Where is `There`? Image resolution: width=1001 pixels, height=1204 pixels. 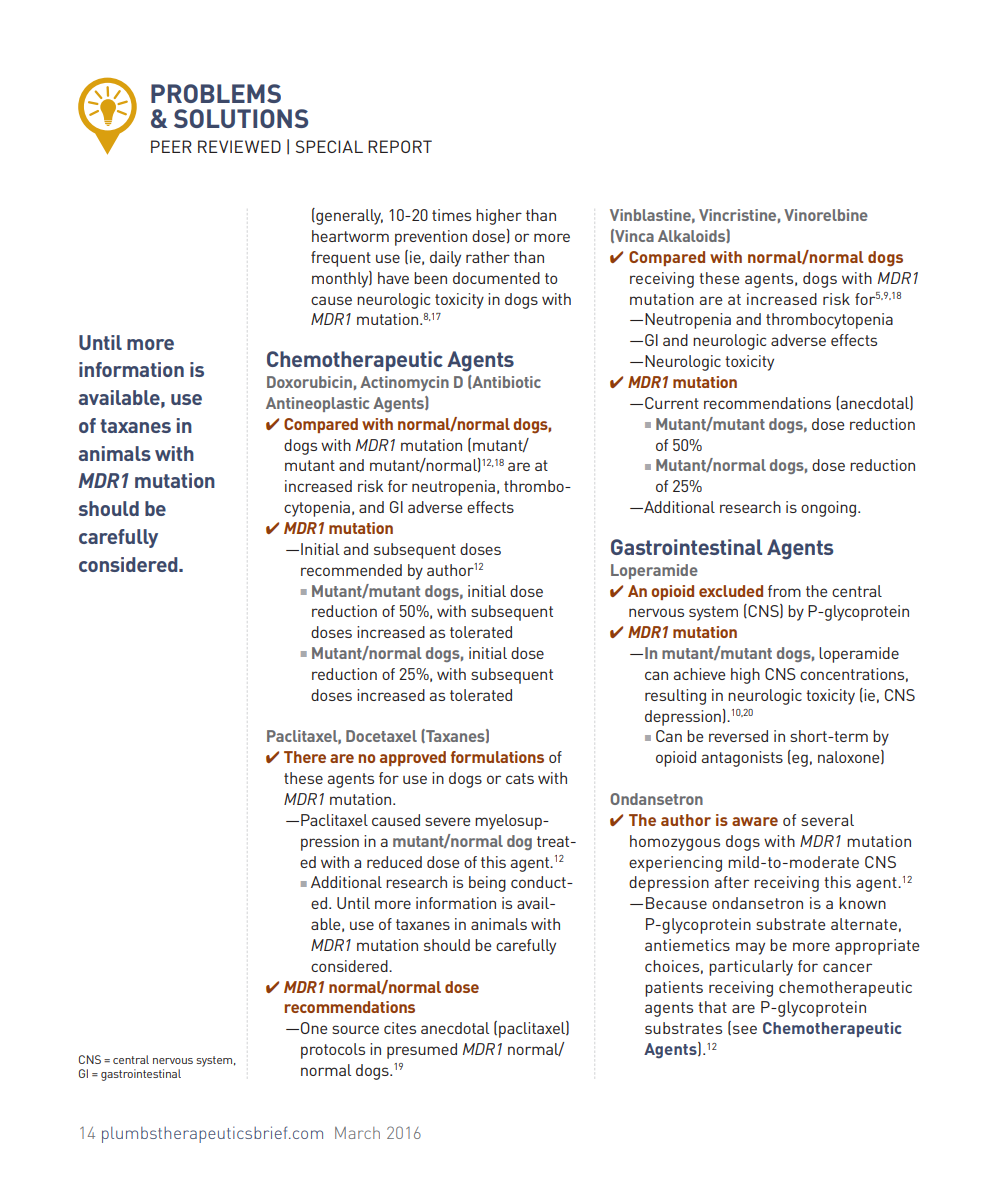
There is located at coordinates (305, 757).
